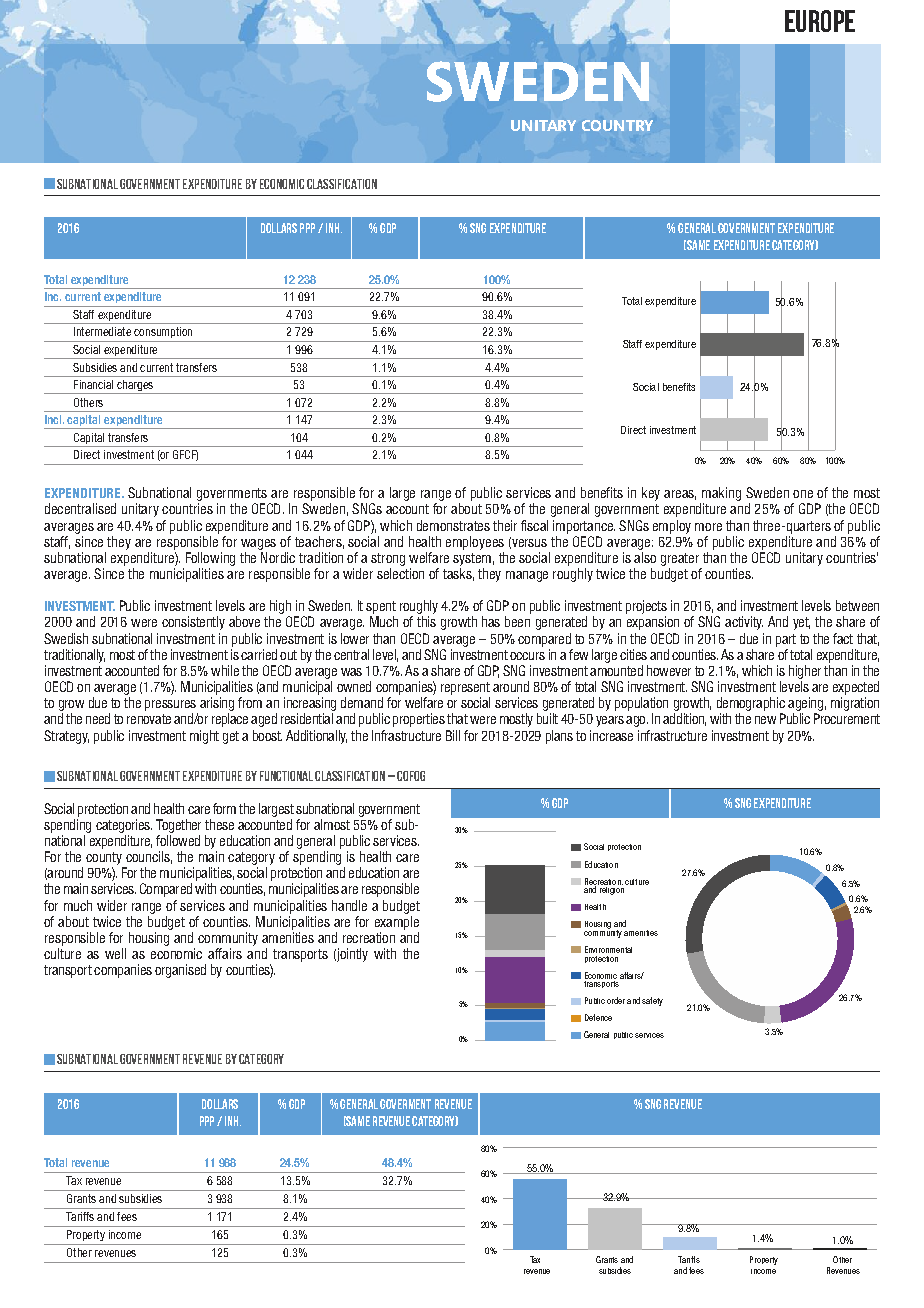 This screenshot has height=1308, width=924. What do you see at coordinates (505, 525) in the screenshot?
I see `their` at bounding box center [505, 525].
